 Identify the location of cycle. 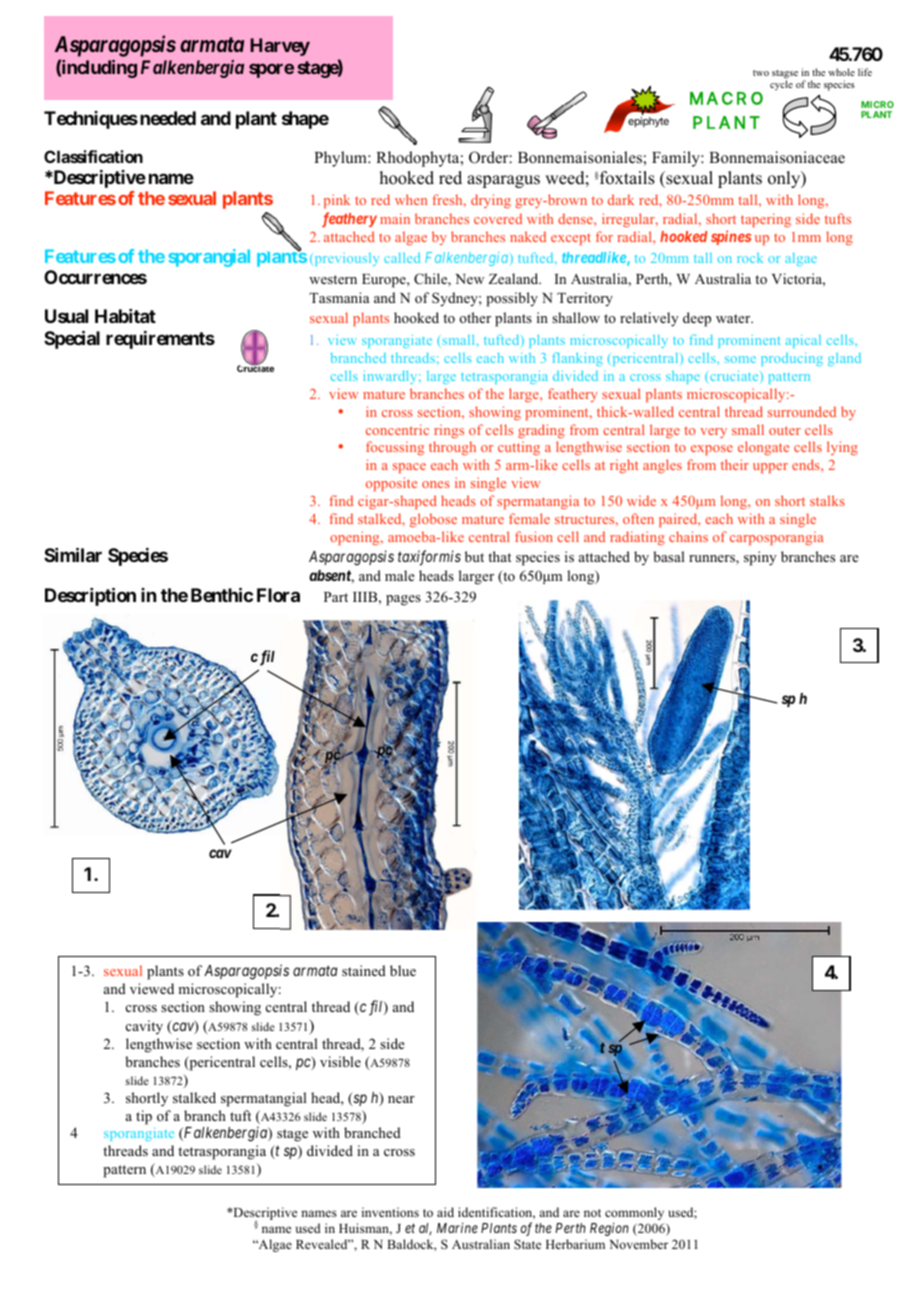
(781, 84).
